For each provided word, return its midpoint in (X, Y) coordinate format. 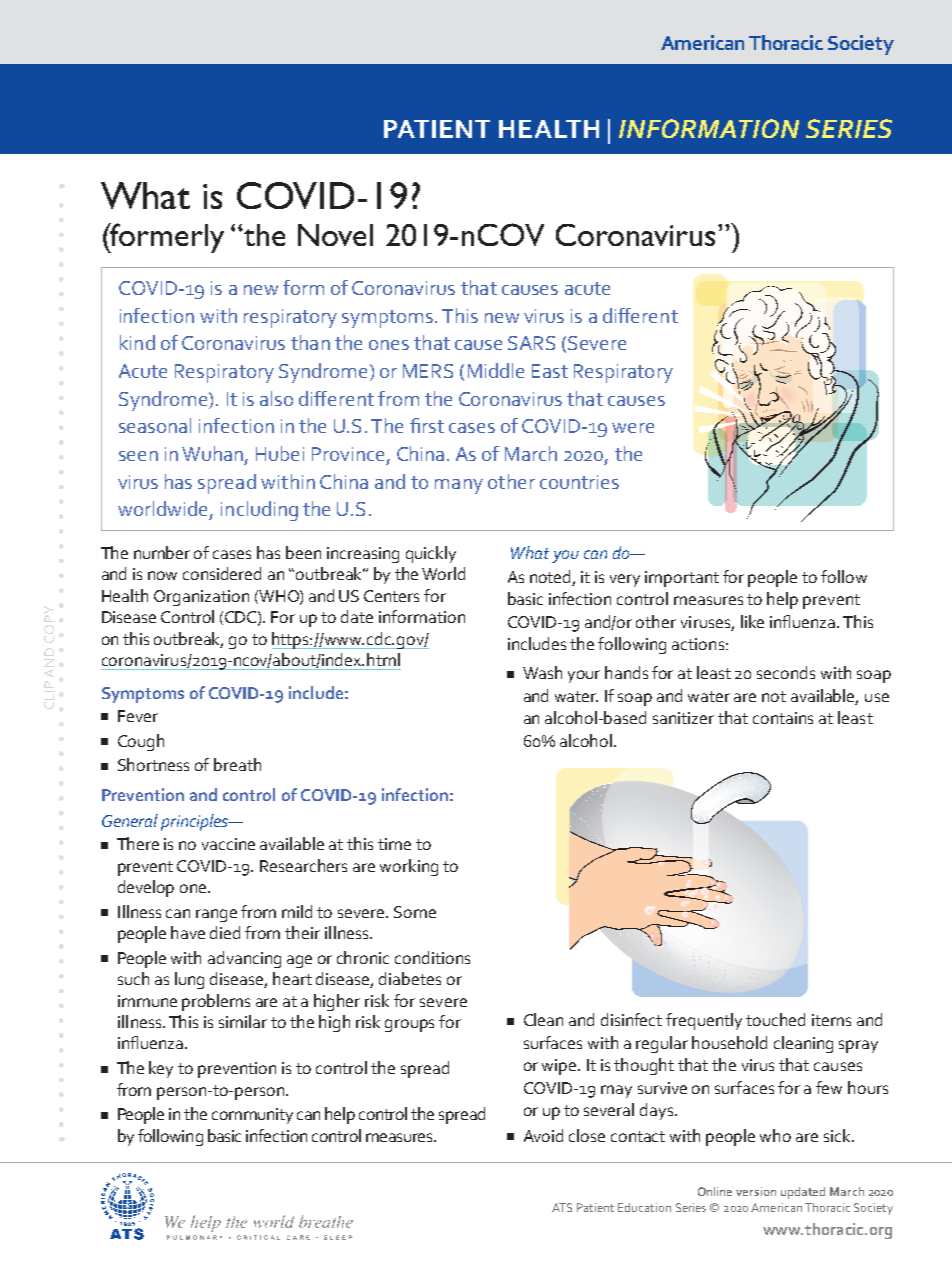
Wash (542, 672)
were (633, 428)
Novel (335, 235)
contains (783, 718)
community (252, 1116)
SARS (531, 343)
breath (237, 764)
